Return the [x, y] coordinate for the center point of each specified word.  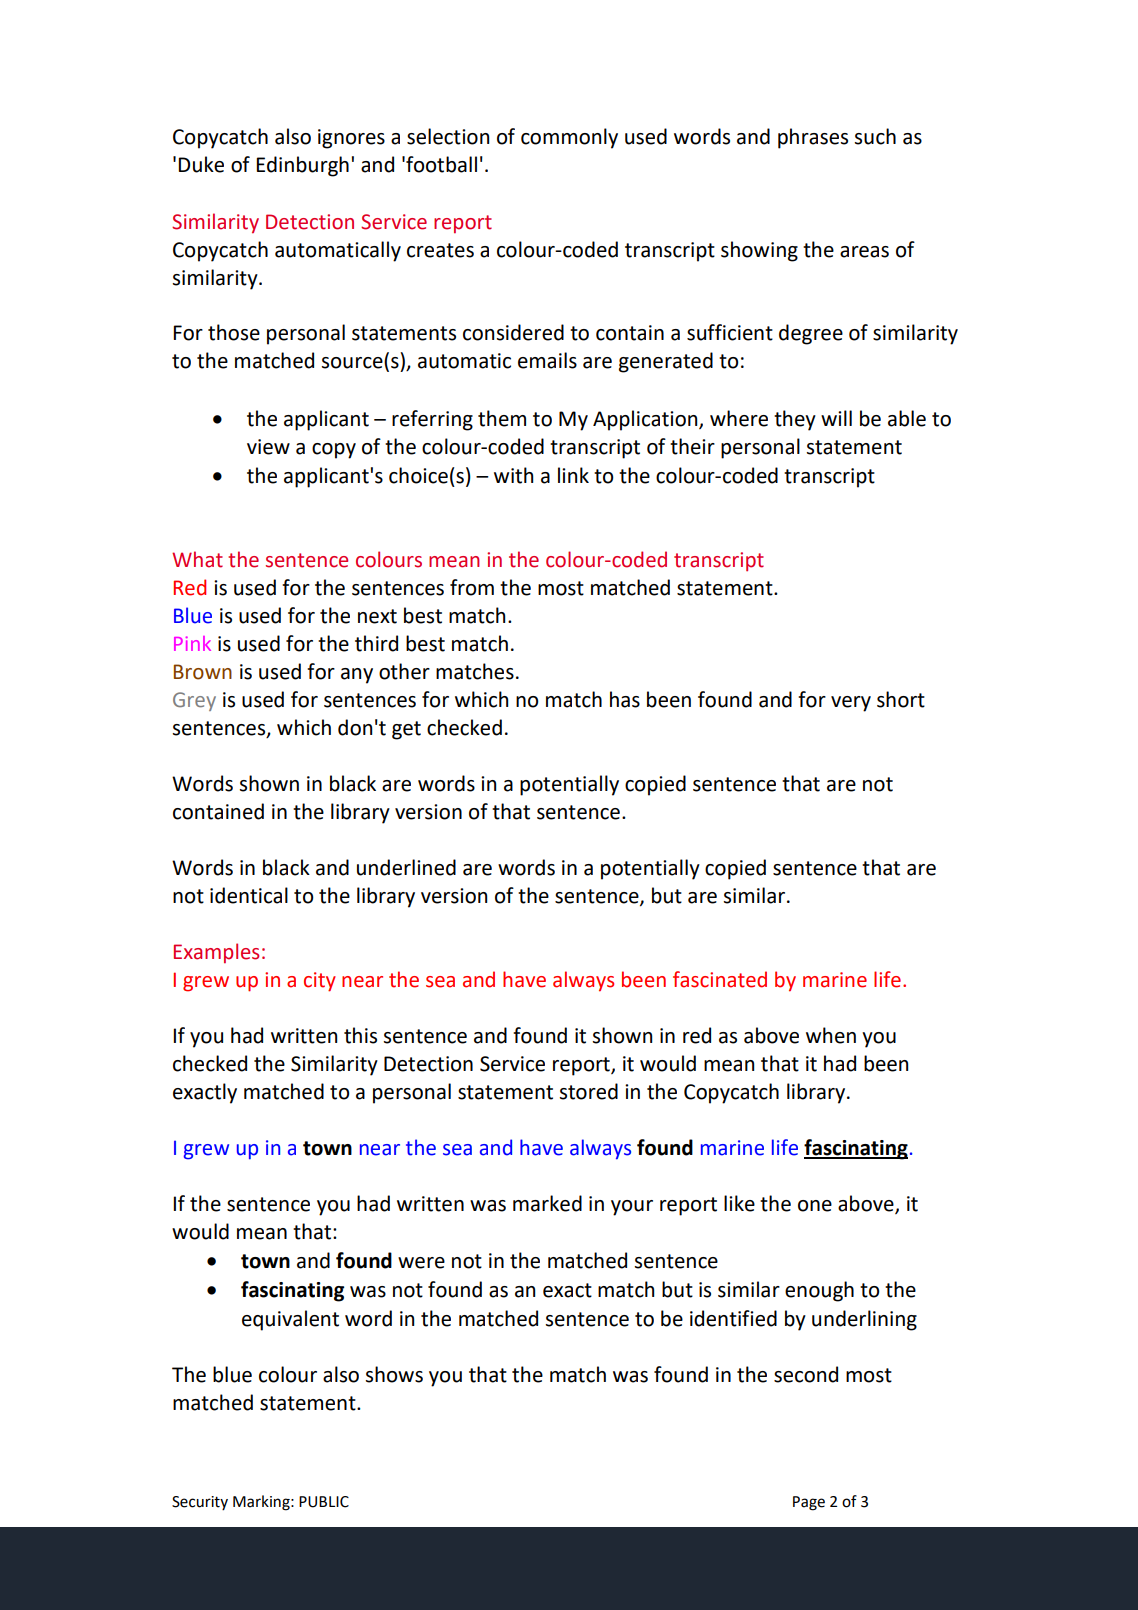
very [851, 704]
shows [394, 1374]
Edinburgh [302, 166]
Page [809, 1503]
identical [249, 895]
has [625, 699]
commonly [569, 138]
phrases [813, 138]
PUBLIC [324, 1502]
